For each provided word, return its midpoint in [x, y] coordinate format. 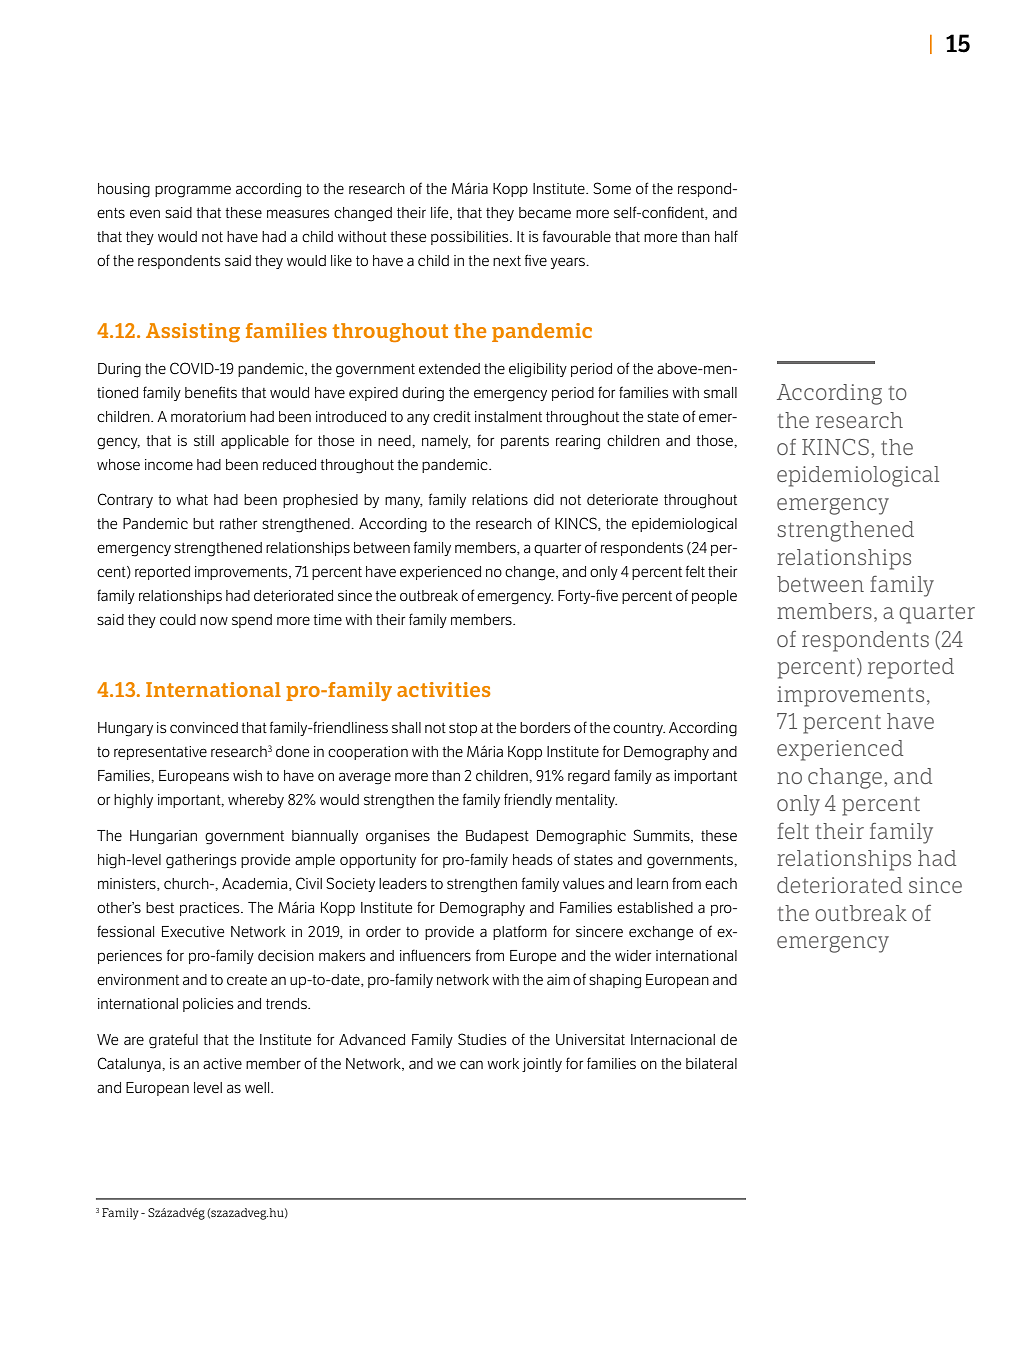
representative [160, 753]
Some [612, 188]
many [404, 502]
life [441, 213]
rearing [578, 442]
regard [589, 777]
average [365, 778]
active [222, 1063]
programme [193, 191]
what [192, 499]
